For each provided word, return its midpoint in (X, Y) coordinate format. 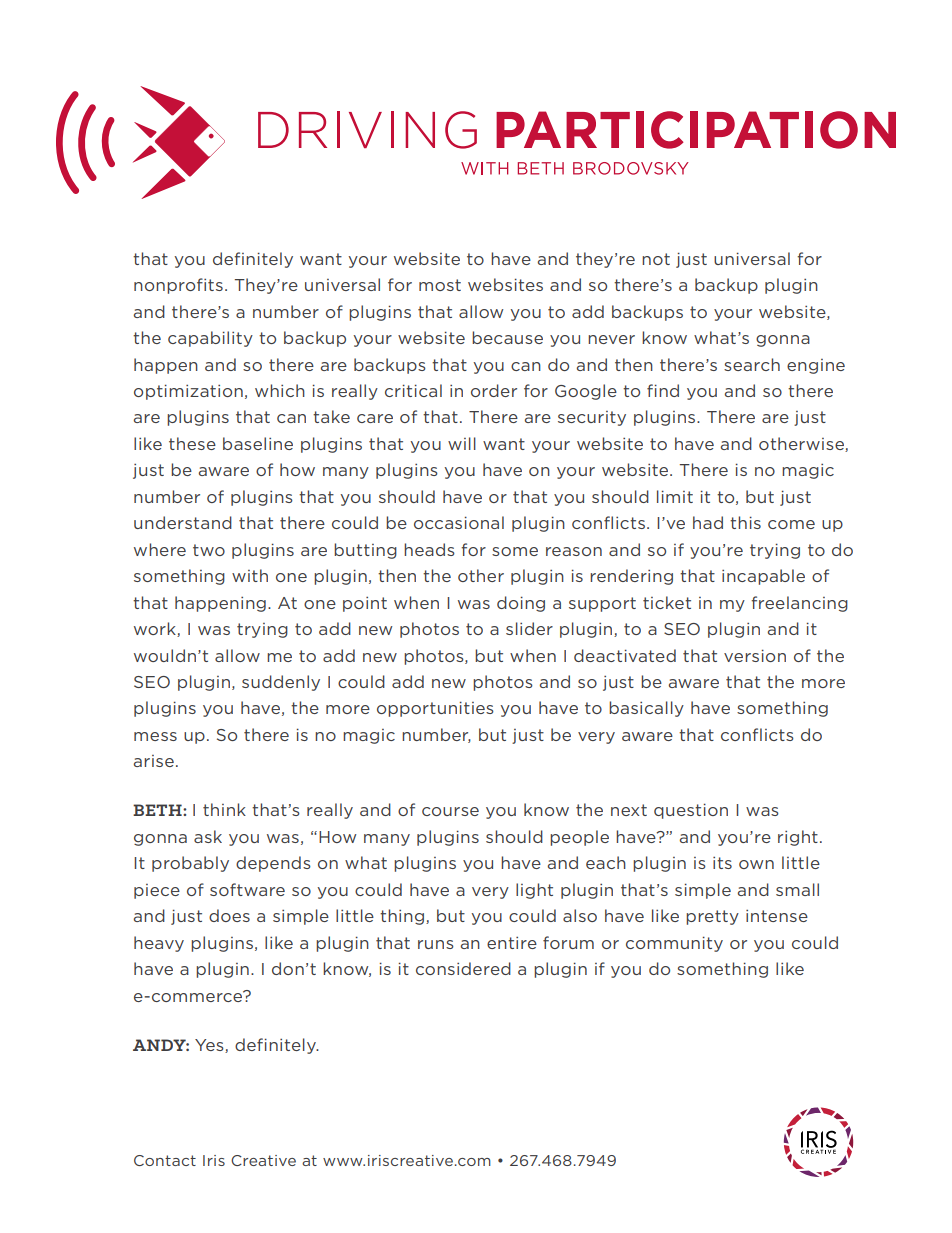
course (450, 811)
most (440, 285)
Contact (165, 1160)
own (756, 864)
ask (208, 836)
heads (429, 549)
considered (463, 968)
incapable (763, 577)
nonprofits (178, 286)
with (250, 575)
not (656, 259)
